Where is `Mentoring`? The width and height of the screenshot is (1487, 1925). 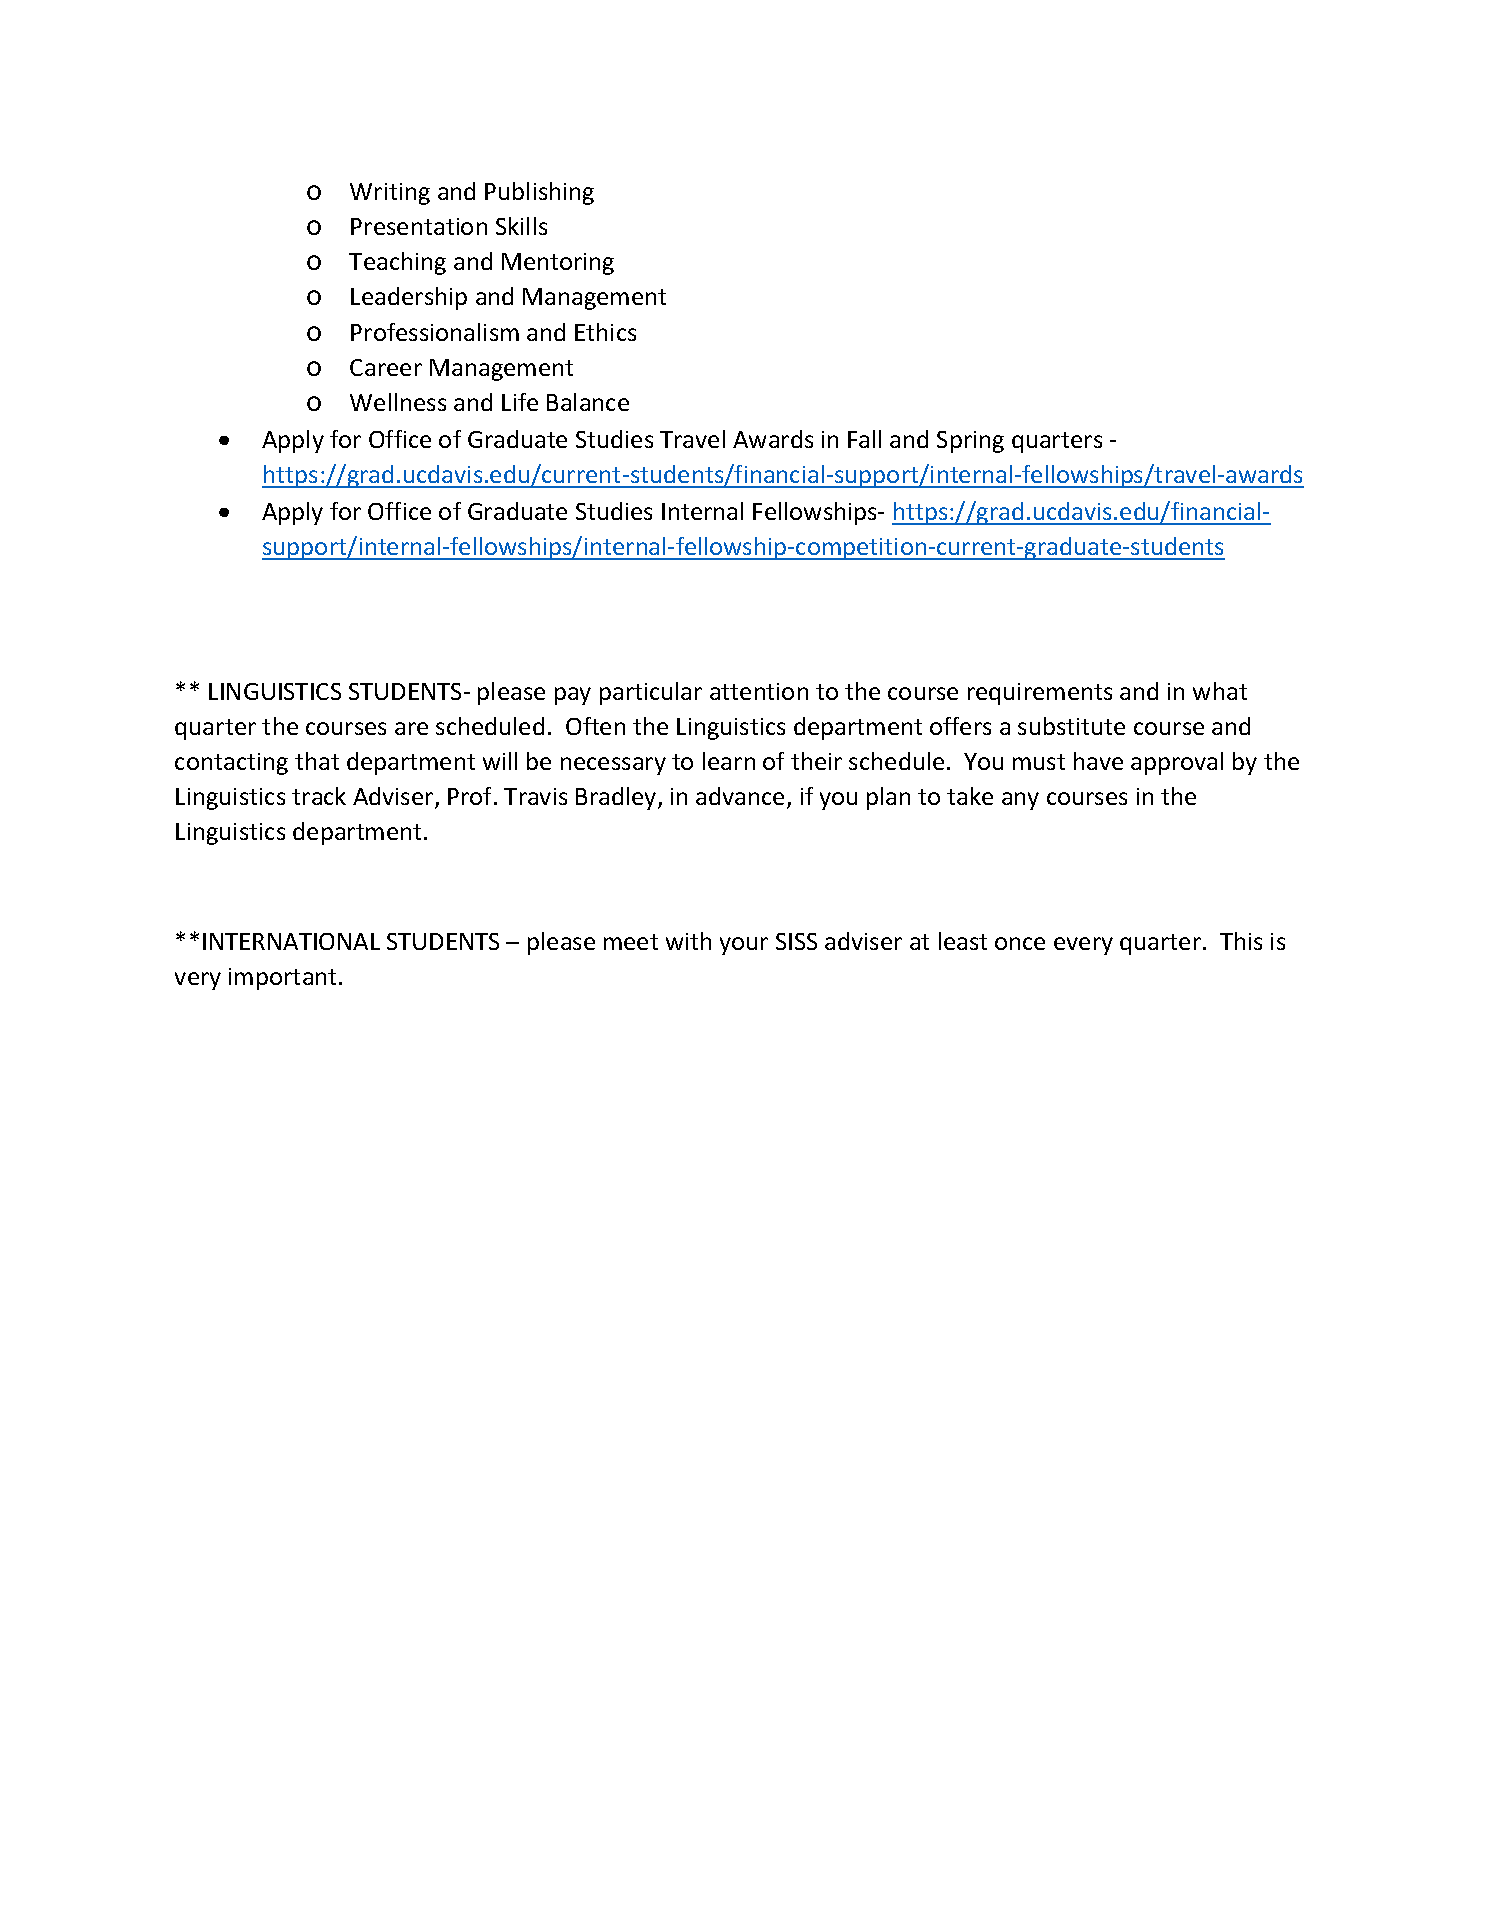 Mentoring is located at coordinates (558, 264).
